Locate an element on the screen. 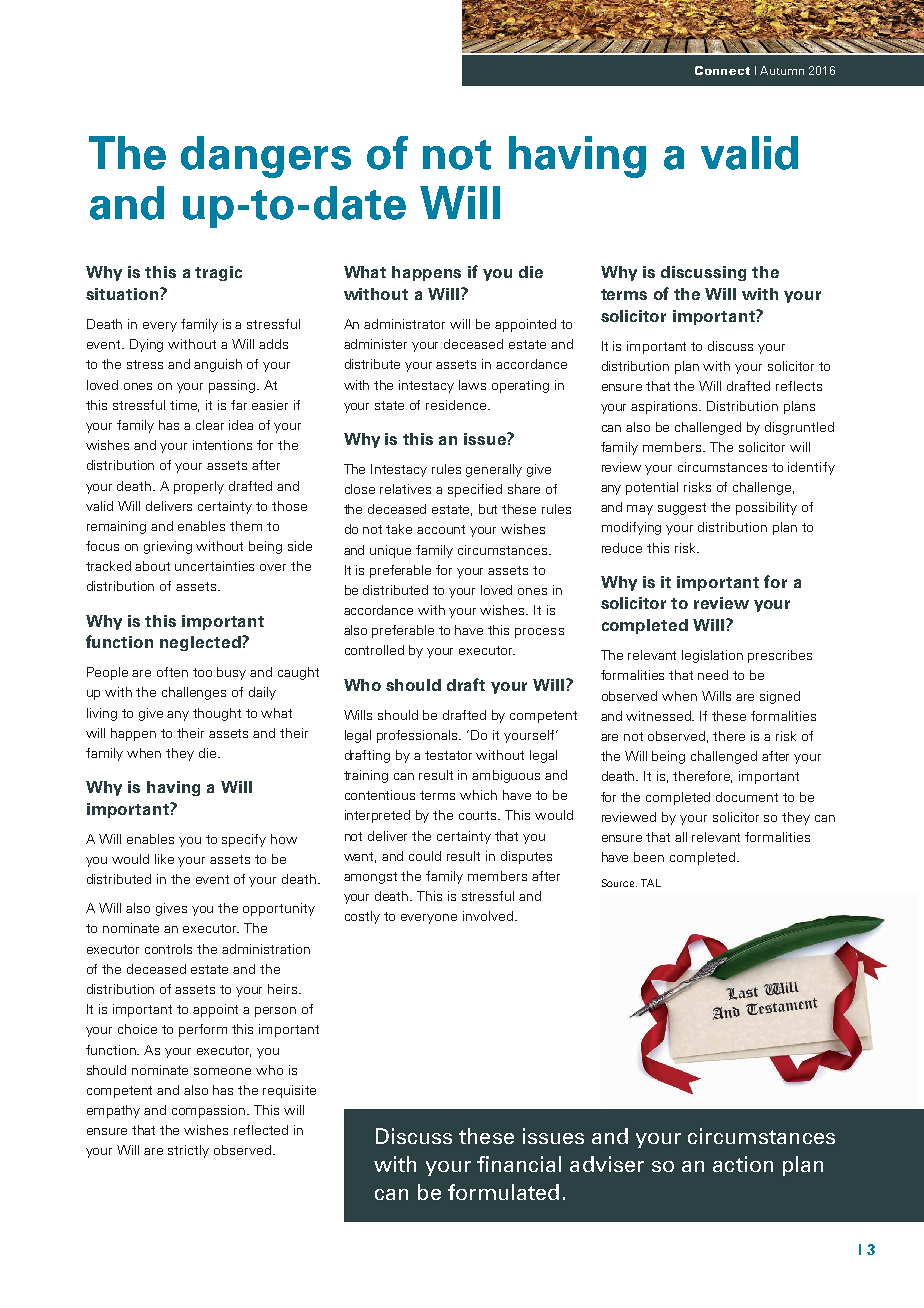  Connect is located at coordinates (722, 70).
